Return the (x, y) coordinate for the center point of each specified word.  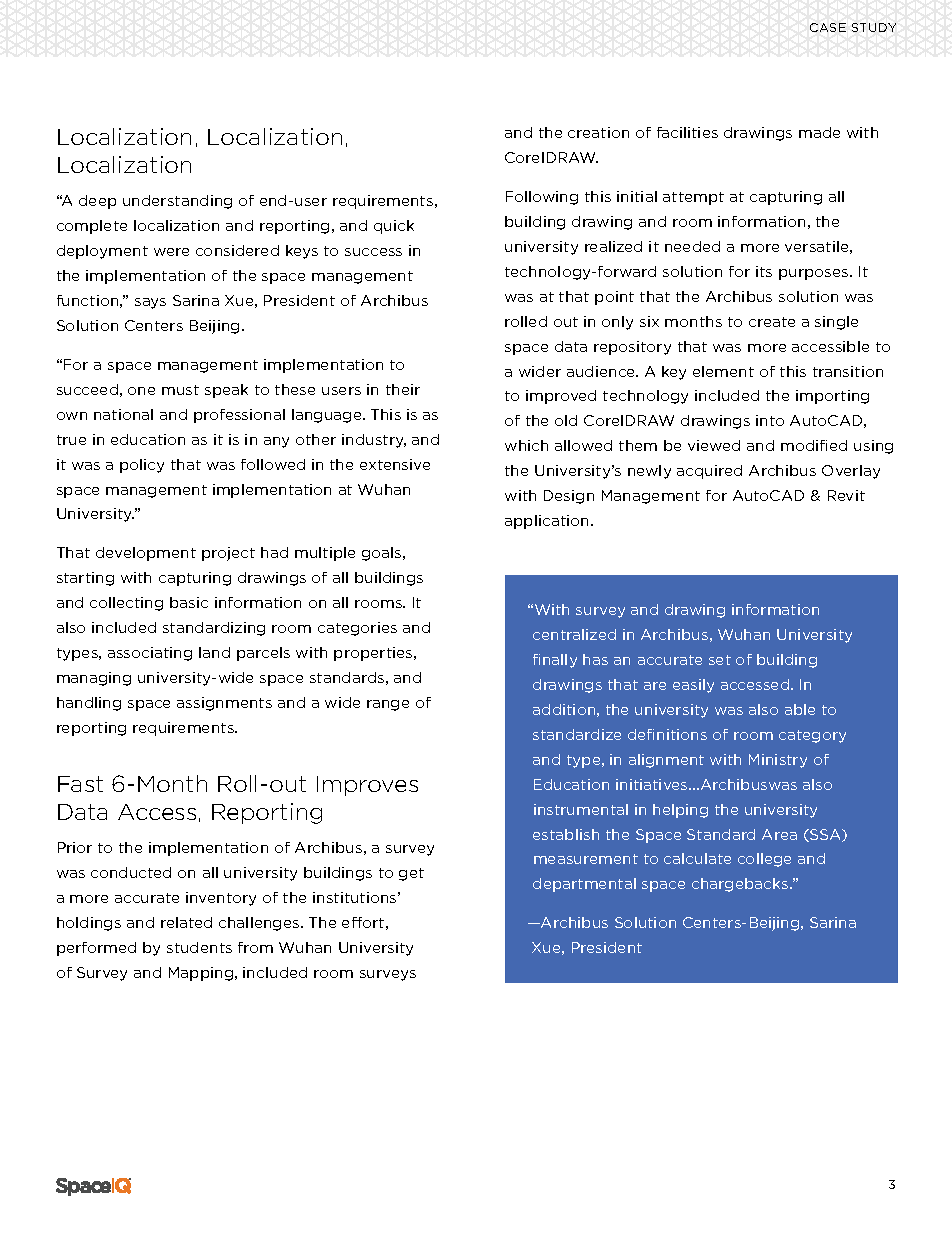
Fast (80, 784)
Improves (367, 786)
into (770, 420)
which (526, 445)
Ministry (778, 761)
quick (394, 227)
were (171, 252)
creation (598, 132)
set (720, 660)
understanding (177, 202)
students (199, 947)
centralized (574, 634)
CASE (828, 27)
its (764, 271)
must (180, 390)
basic (189, 602)
